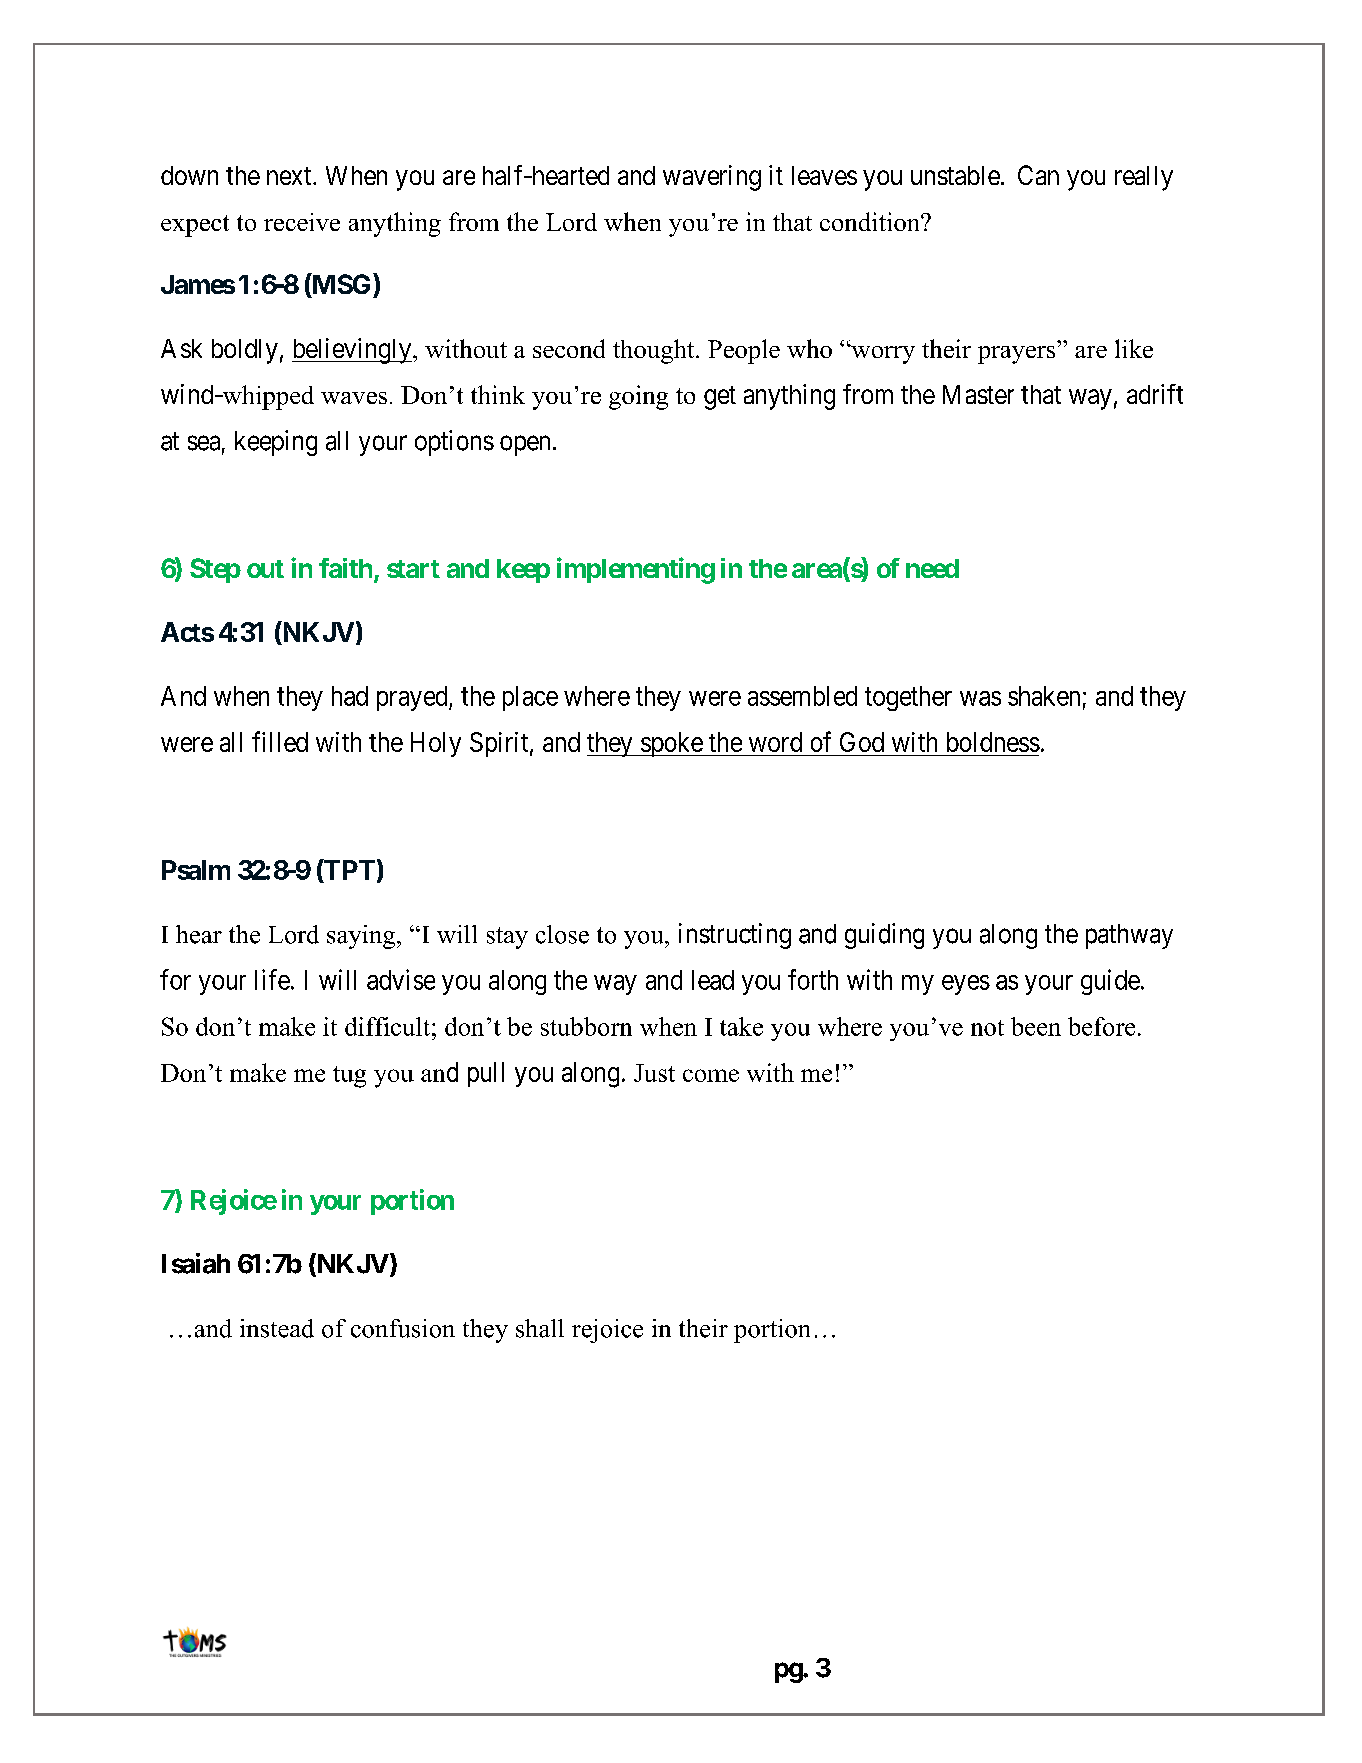  I want to click on instead, so click(277, 1328).
